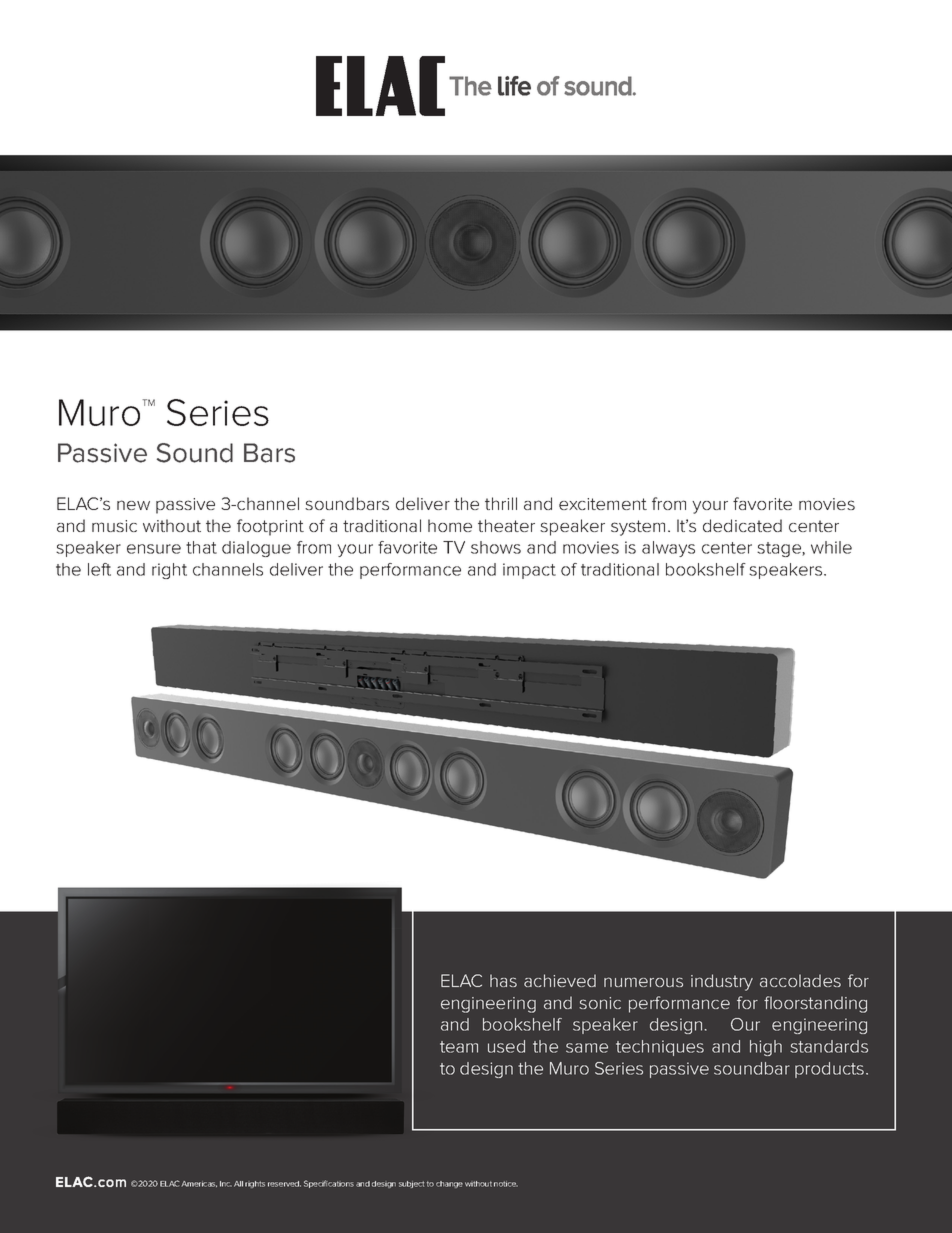 The width and height of the image is (952, 1233). Describe the element at coordinates (742, 525) in the image. I see `dedicated` at that location.
